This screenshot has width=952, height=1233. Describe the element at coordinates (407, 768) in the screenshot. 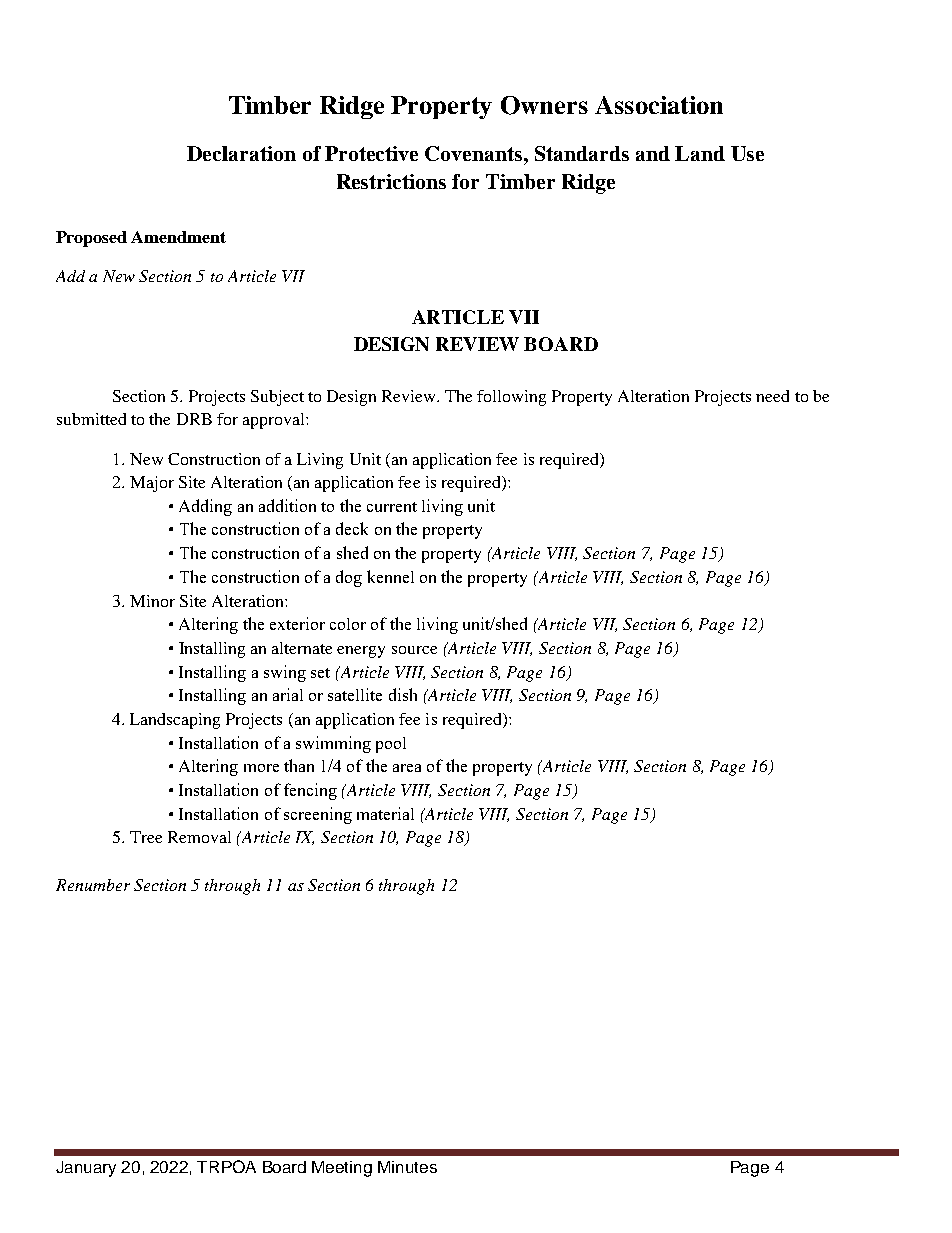

I see `area` at that location.
